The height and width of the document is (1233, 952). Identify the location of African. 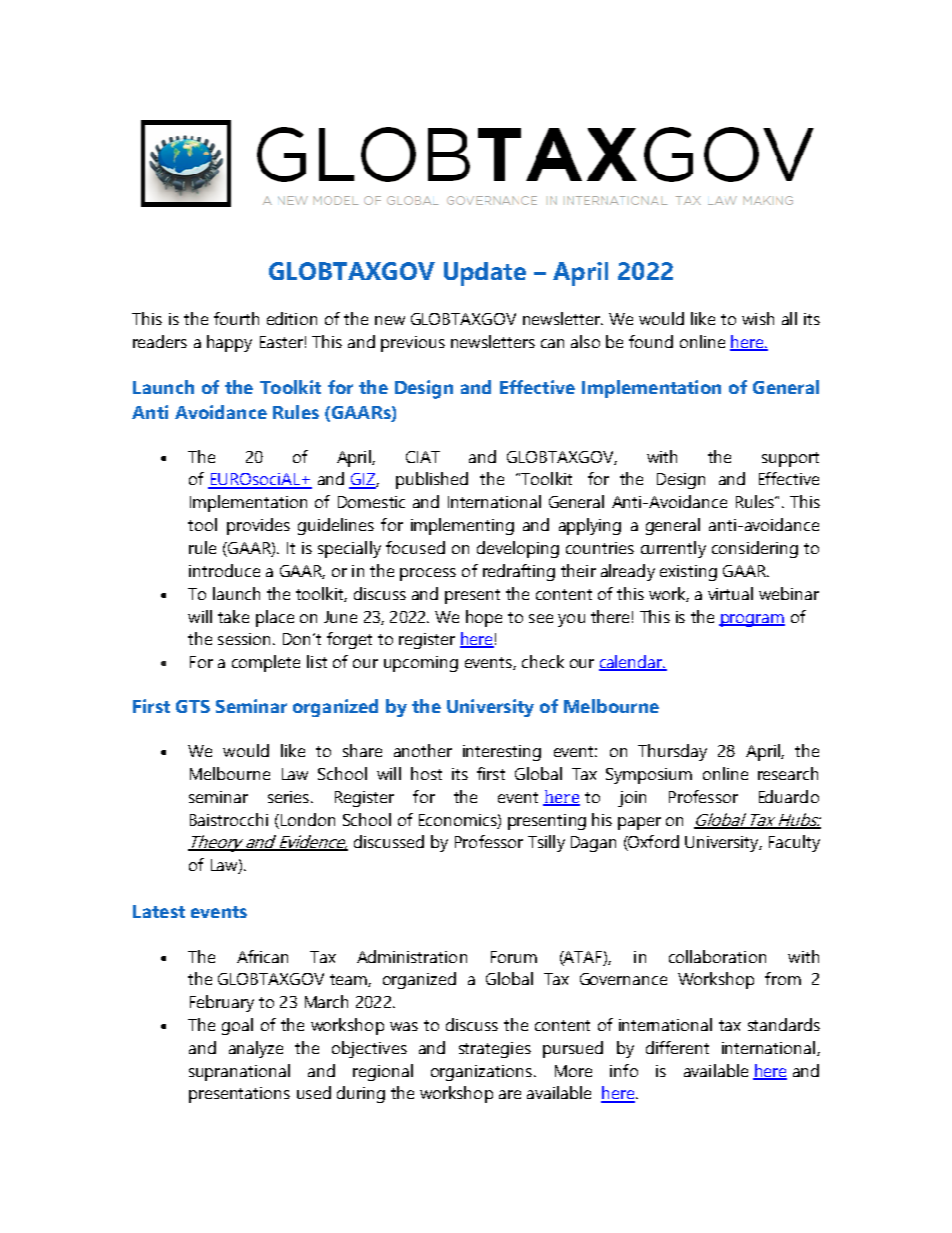
(262, 956).
